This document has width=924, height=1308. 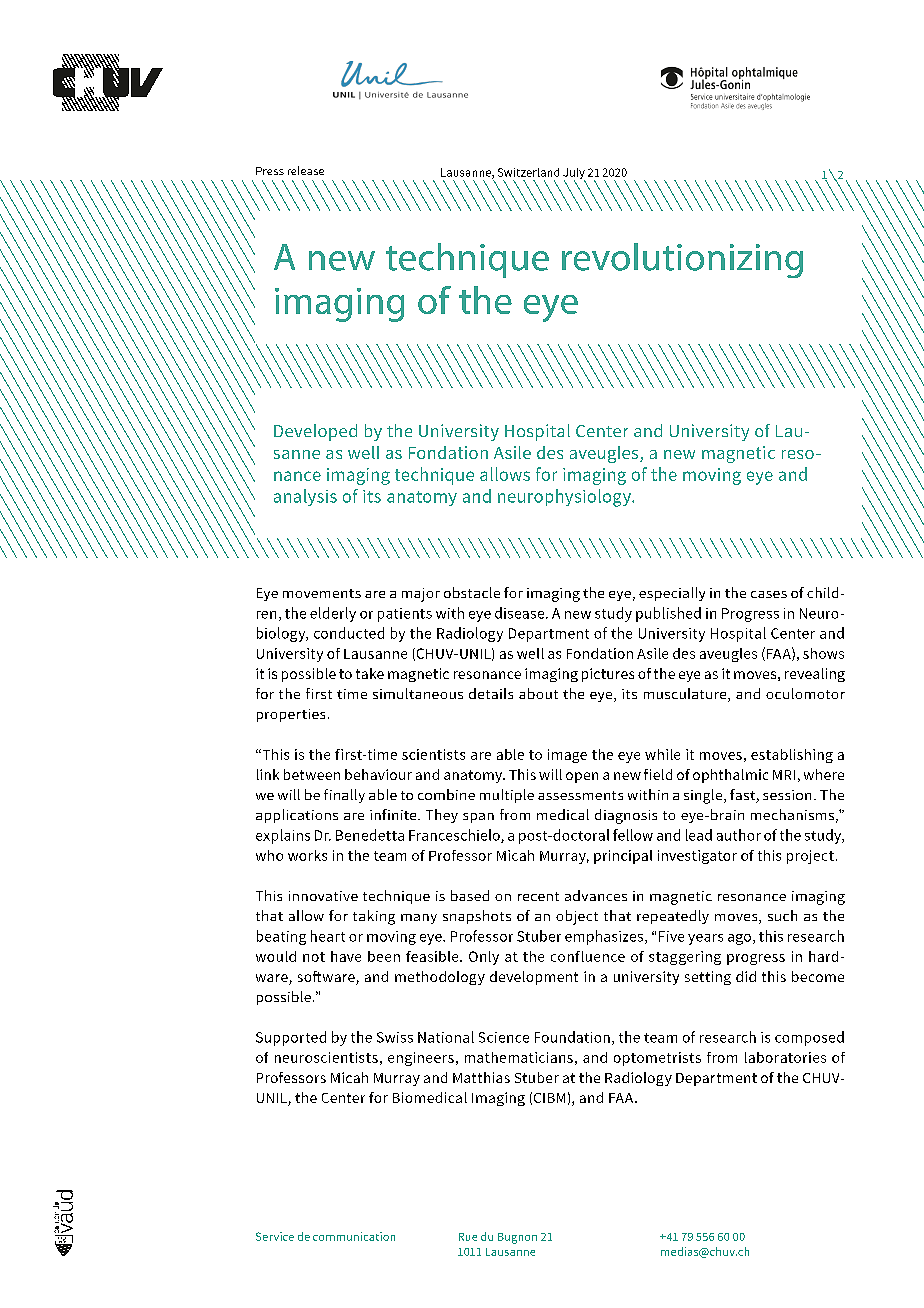 What do you see at coordinates (306, 170) in the document?
I see `release` at bounding box center [306, 170].
